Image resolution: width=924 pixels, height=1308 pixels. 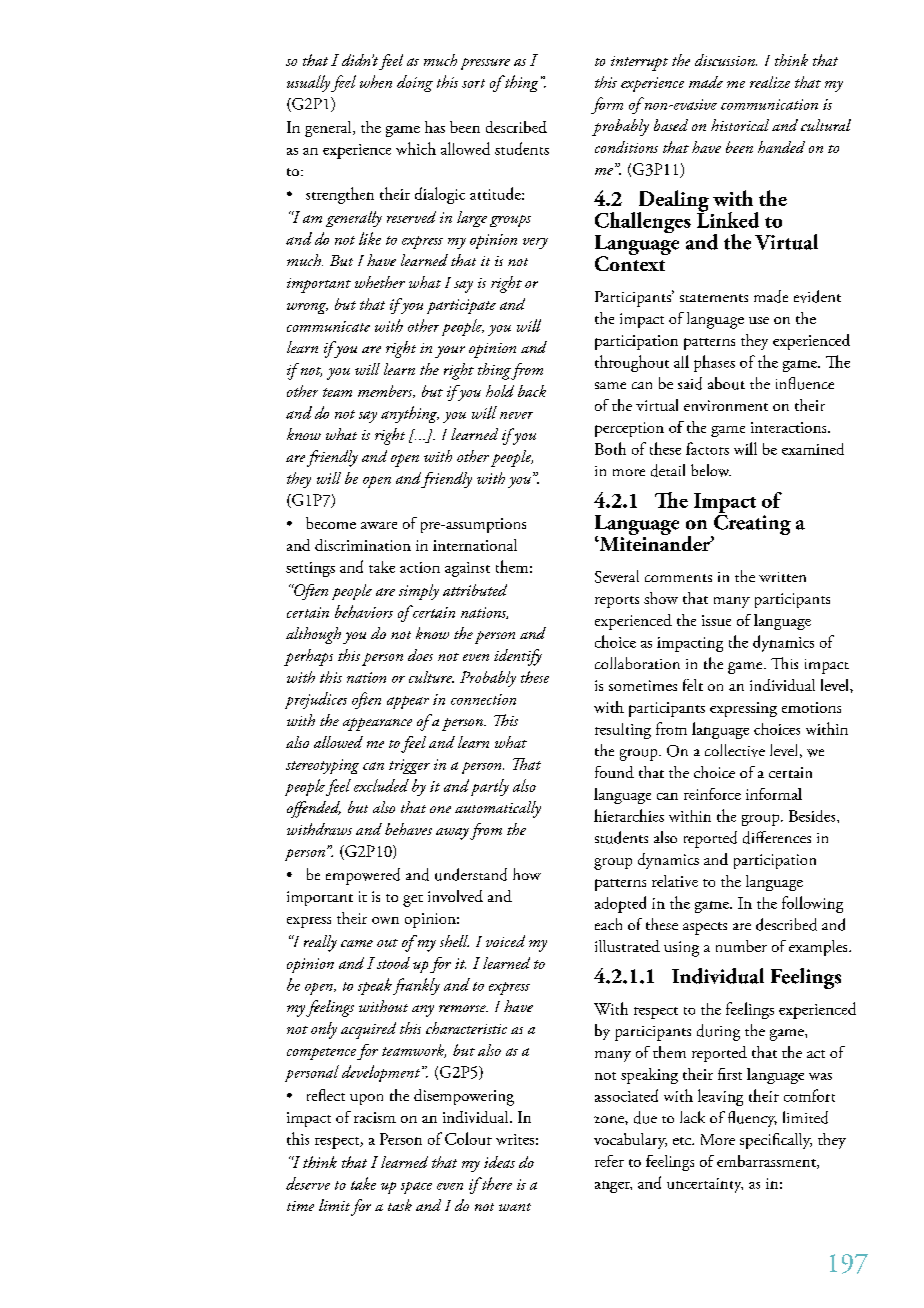 I want to click on behaviors, so click(x=364, y=611).
